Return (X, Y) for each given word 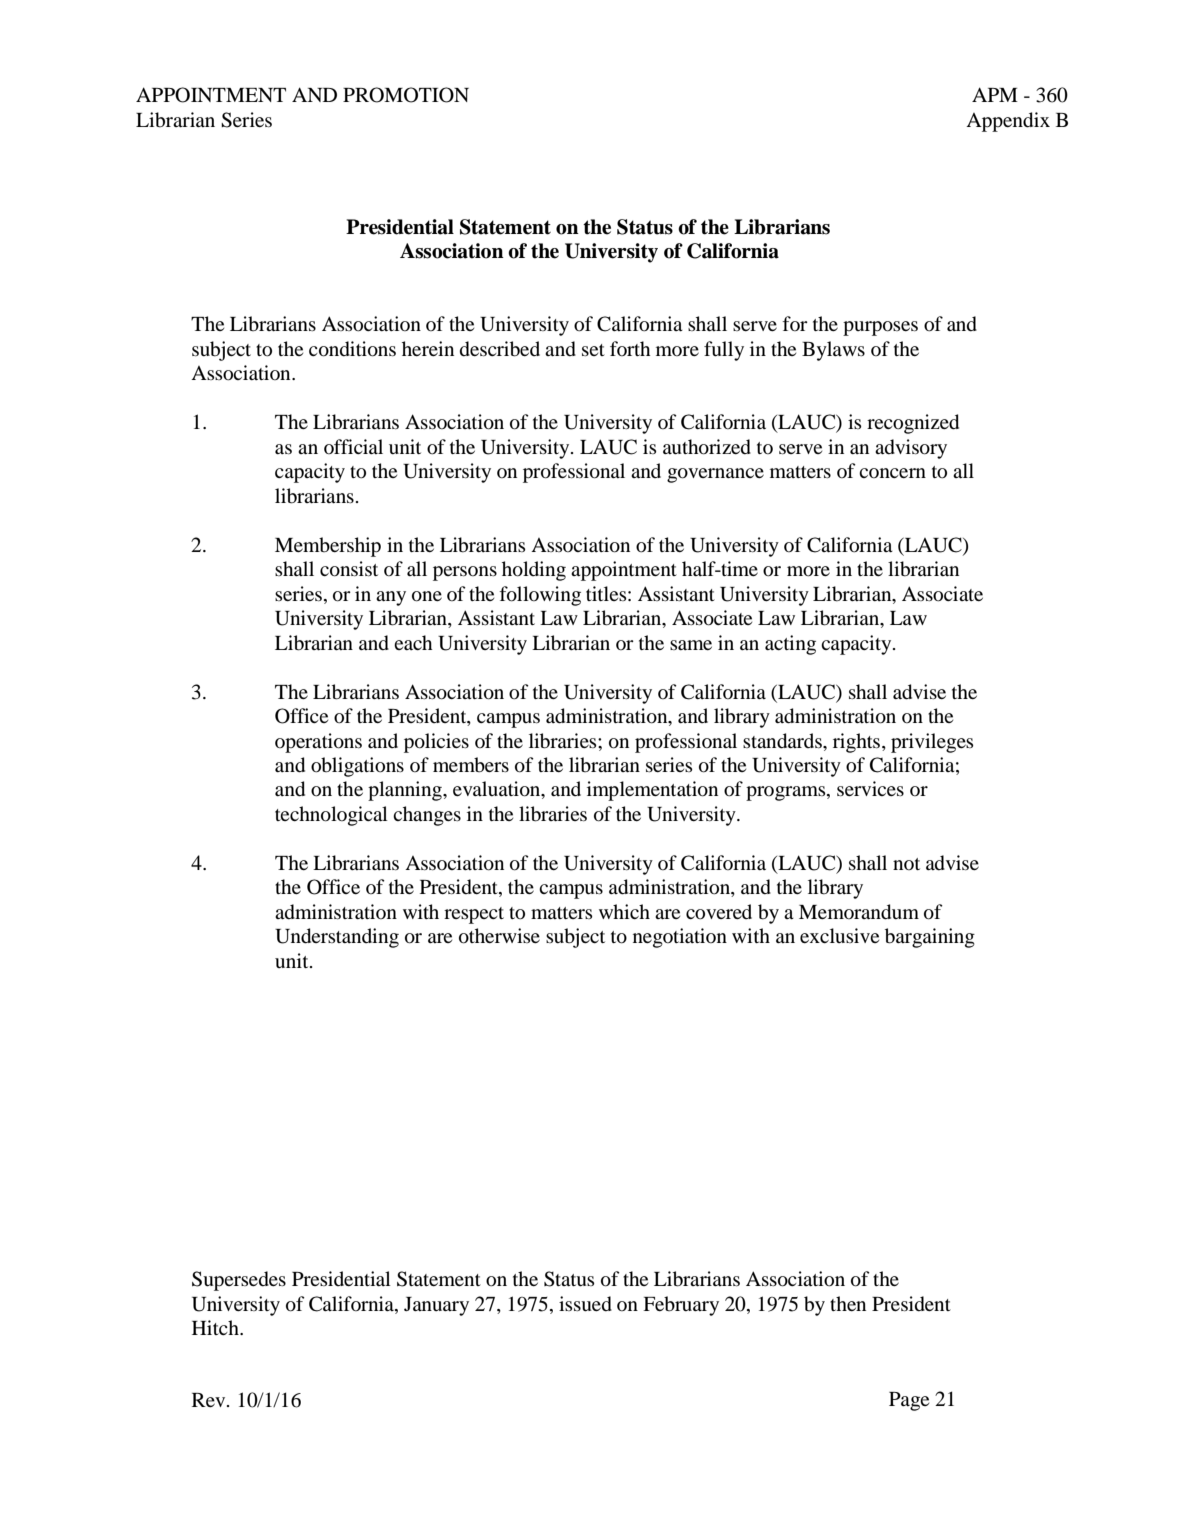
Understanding (337, 938)
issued (585, 1304)
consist (349, 569)
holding (534, 571)
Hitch (216, 1327)
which (624, 911)
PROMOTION (406, 95)
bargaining (930, 938)
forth (630, 348)
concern (892, 473)
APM (995, 94)
